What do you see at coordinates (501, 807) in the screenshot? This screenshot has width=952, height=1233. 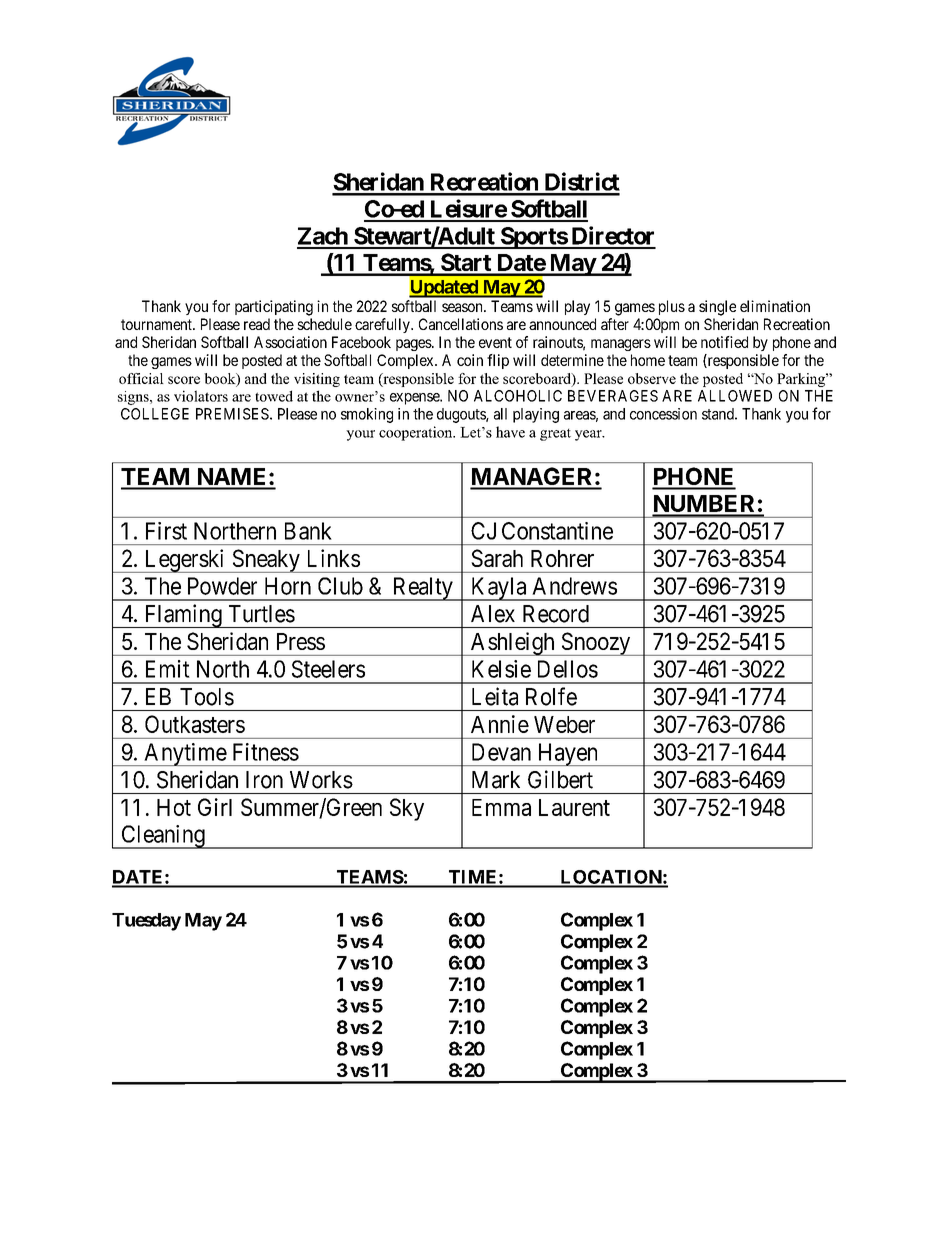 I see `Emma` at bounding box center [501, 807].
